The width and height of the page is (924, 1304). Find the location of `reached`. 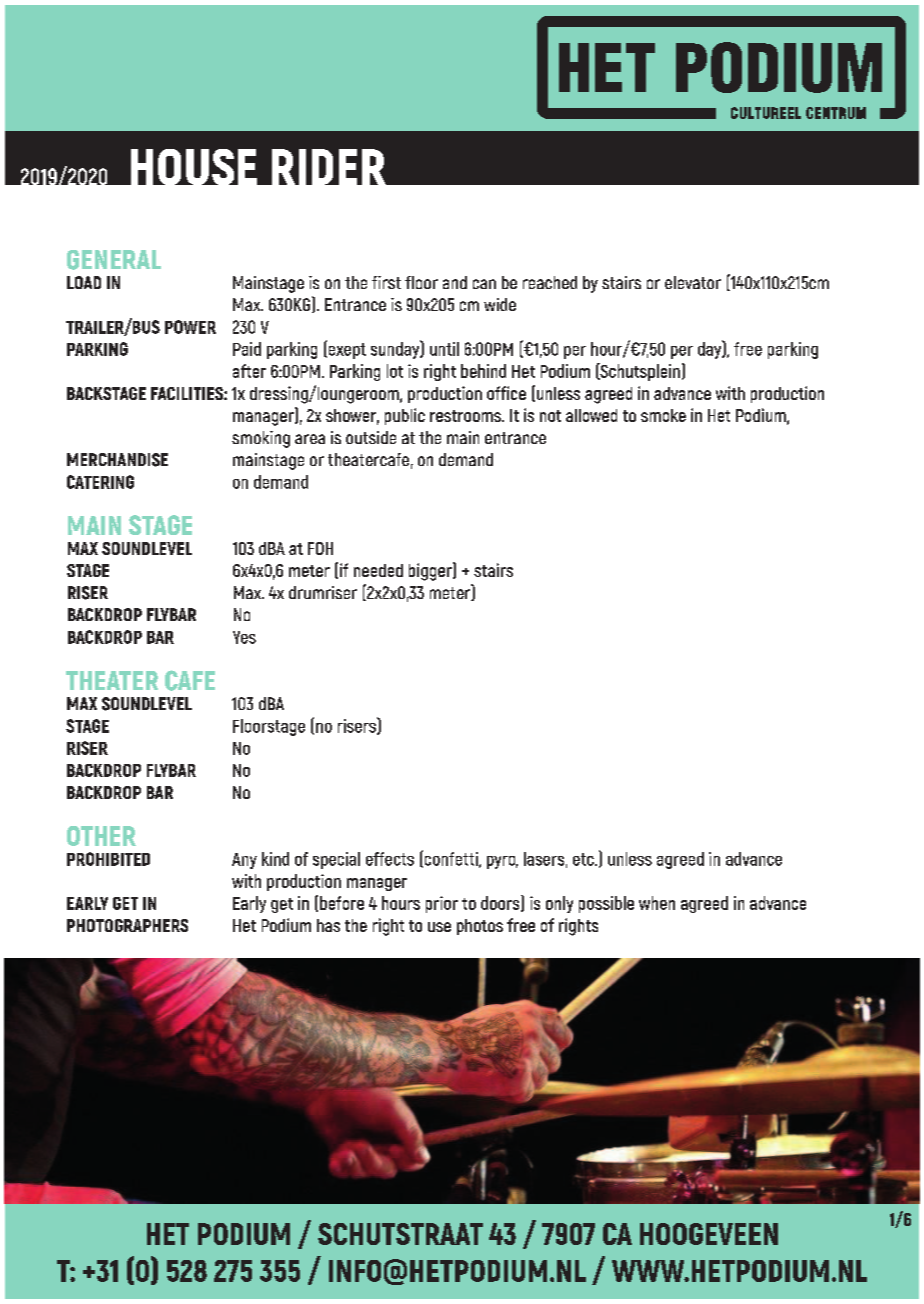

reached is located at coordinates (550, 282).
